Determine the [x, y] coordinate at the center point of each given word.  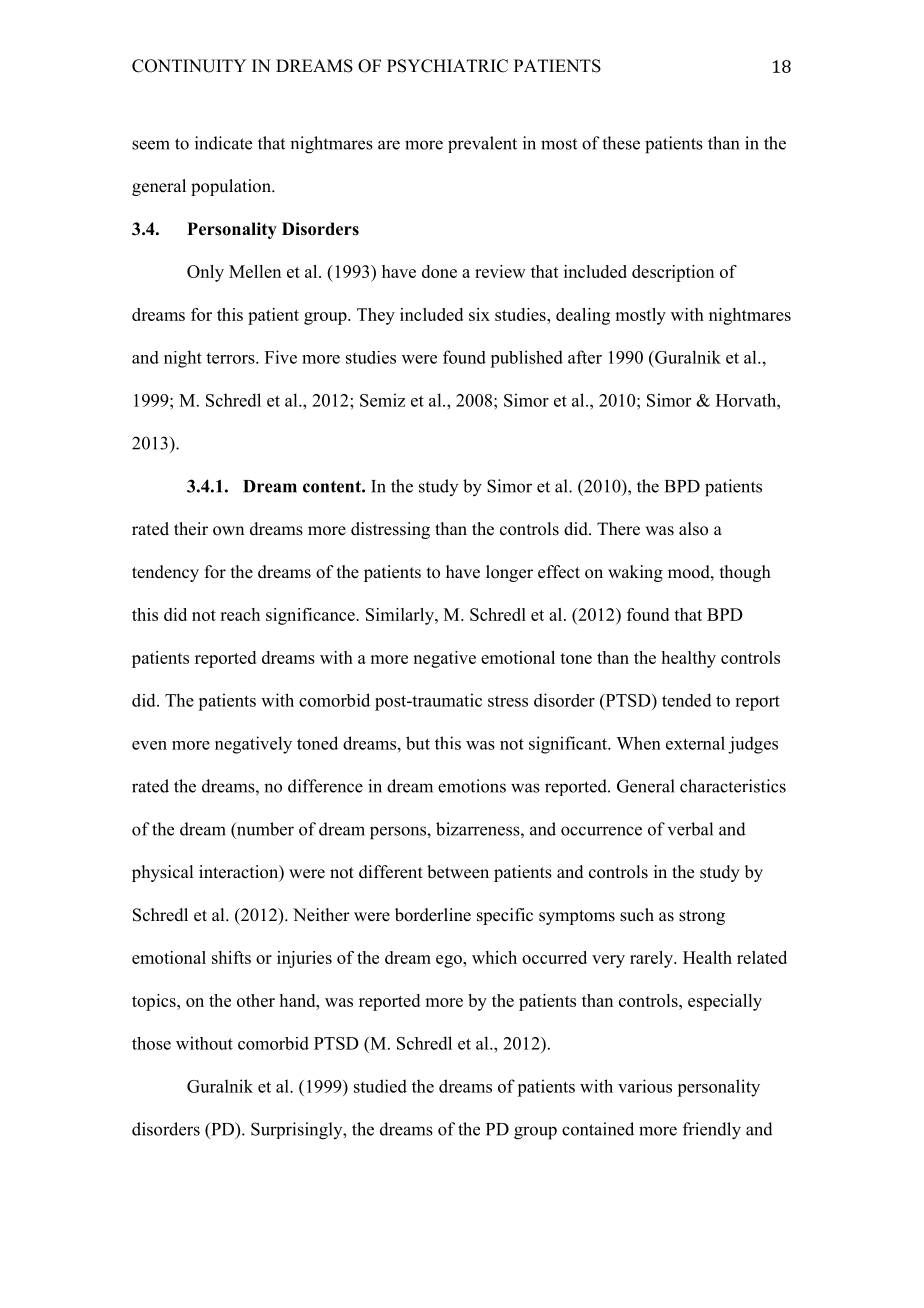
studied [380, 1086]
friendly [712, 1131]
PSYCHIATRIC [447, 66]
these [621, 143]
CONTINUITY [189, 66]
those [151, 1043]
